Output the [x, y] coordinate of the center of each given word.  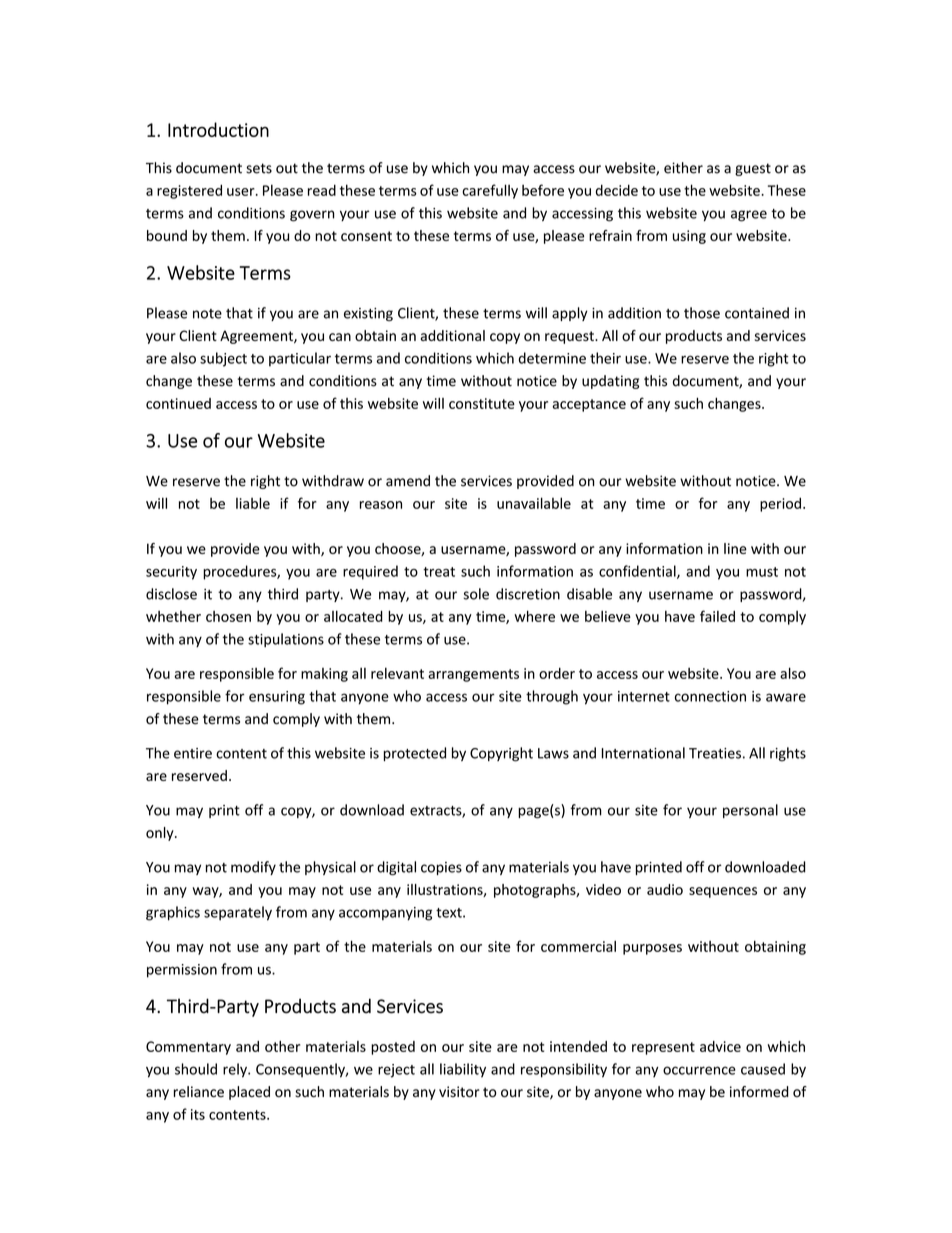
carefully [490, 191]
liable [253, 503]
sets [259, 168]
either [683, 168]
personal [750, 811]
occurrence [699, 1070]
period [780, 504]
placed [249, 1093]
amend [408, 481]
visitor [459, 1092]
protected [414, 754]
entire [193, 753]
